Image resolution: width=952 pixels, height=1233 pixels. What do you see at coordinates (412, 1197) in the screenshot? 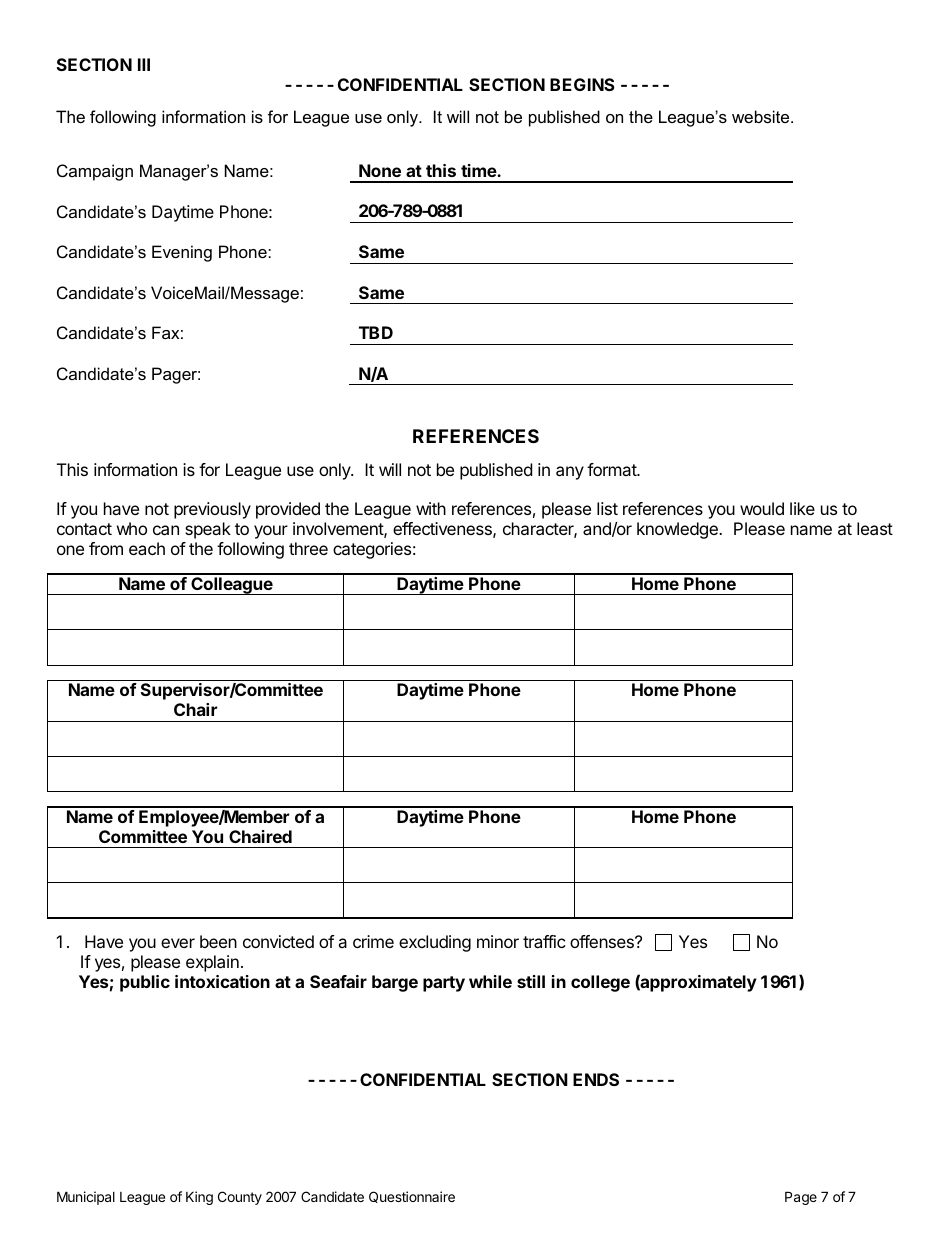
I see `Questionnaire` at bounding box center [412, 1197].
